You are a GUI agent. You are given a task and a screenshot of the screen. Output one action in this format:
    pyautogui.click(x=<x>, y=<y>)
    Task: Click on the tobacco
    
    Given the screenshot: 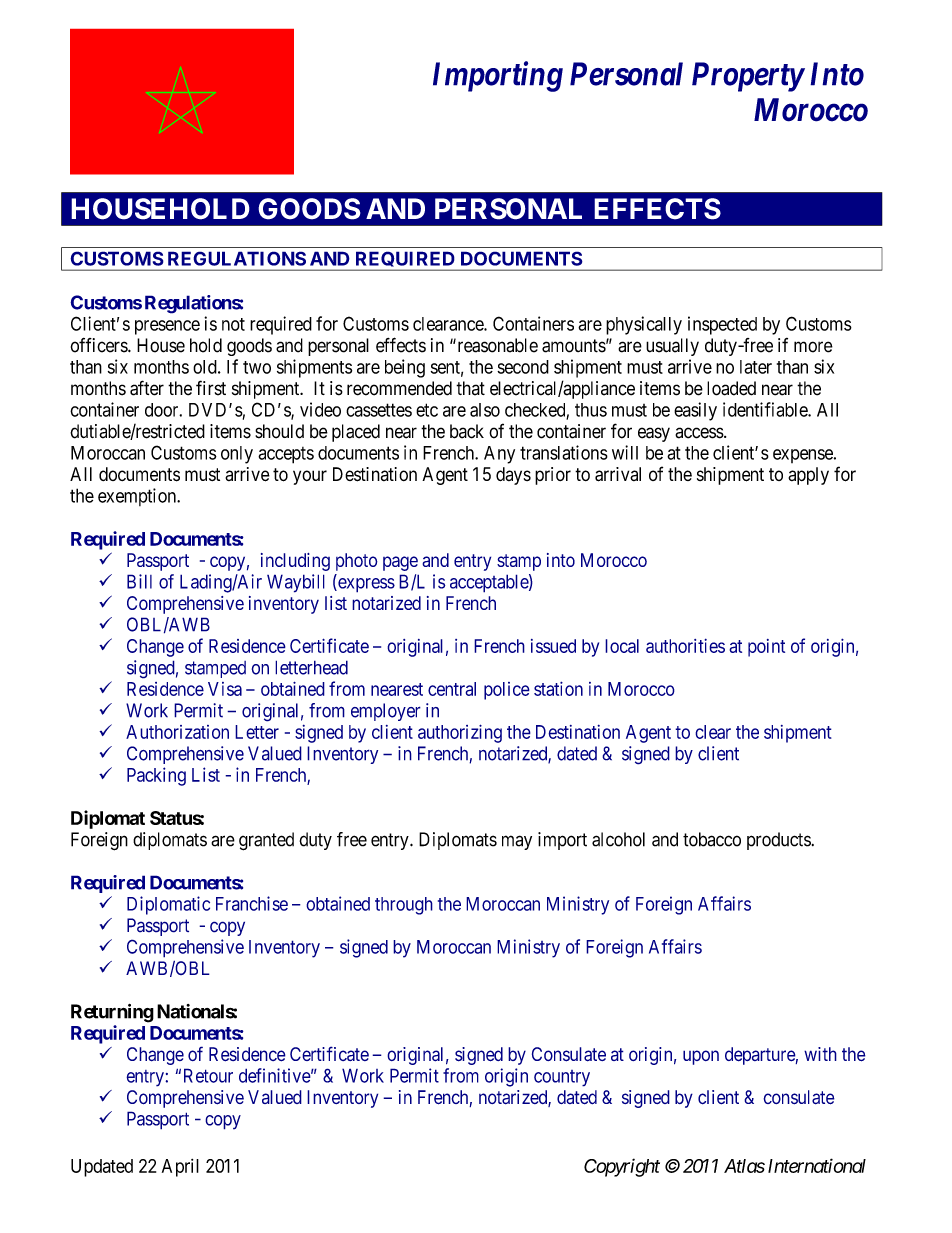 What is the action you would take?
    pyautogui.click(x=712, y=839)
